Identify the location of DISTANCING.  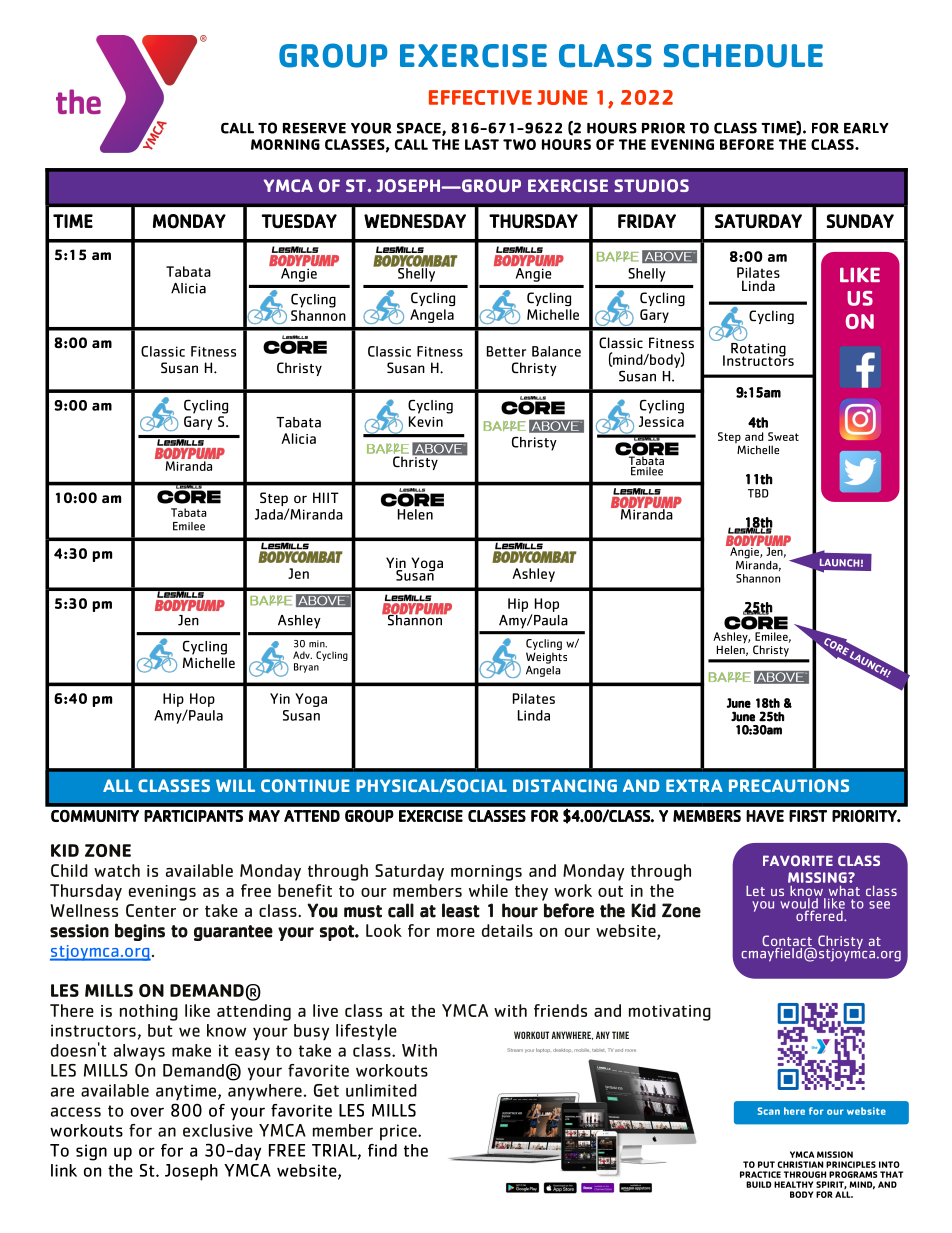
(565, 785).
